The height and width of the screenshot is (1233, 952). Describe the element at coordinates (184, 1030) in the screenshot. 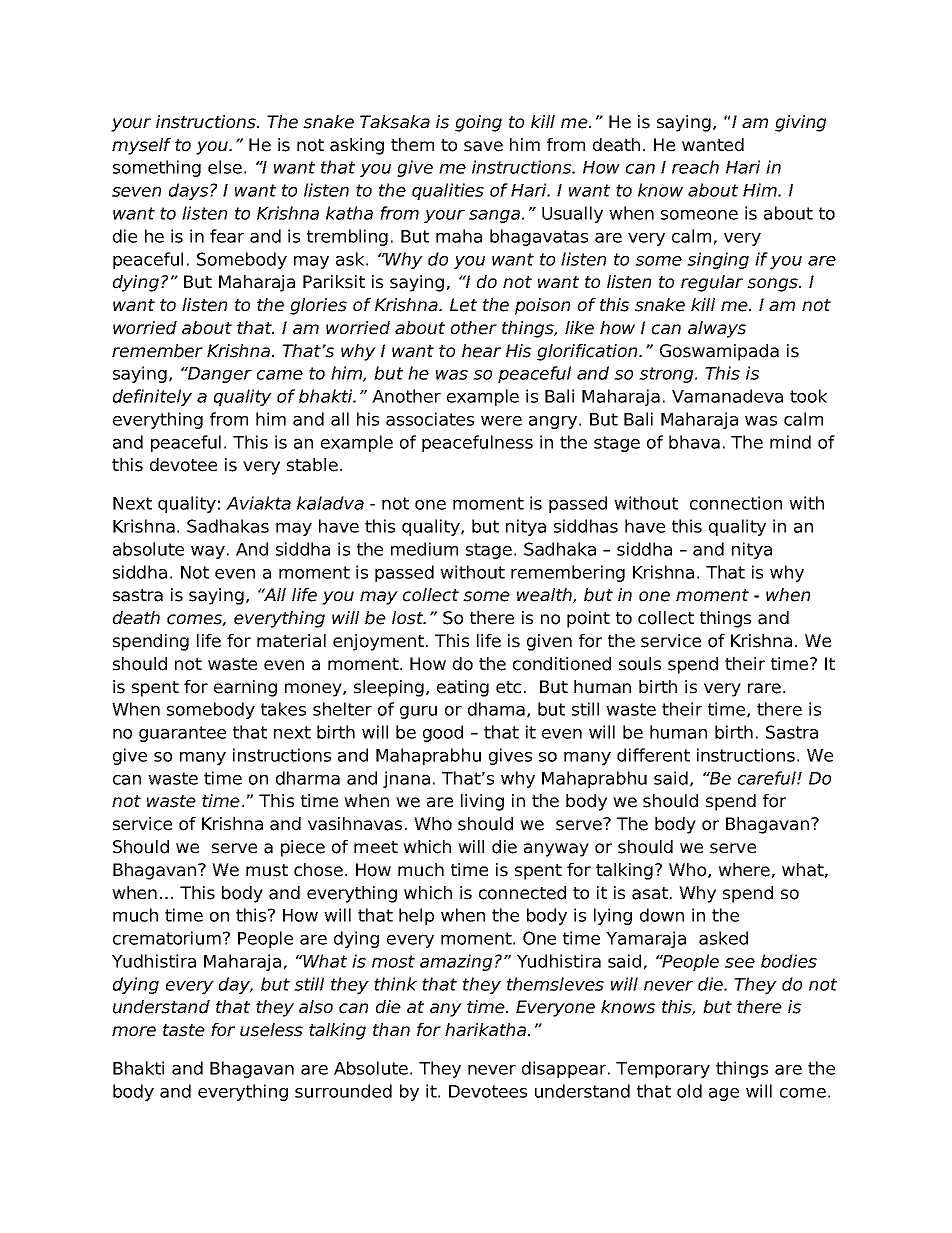

I see `taste` at that location.
